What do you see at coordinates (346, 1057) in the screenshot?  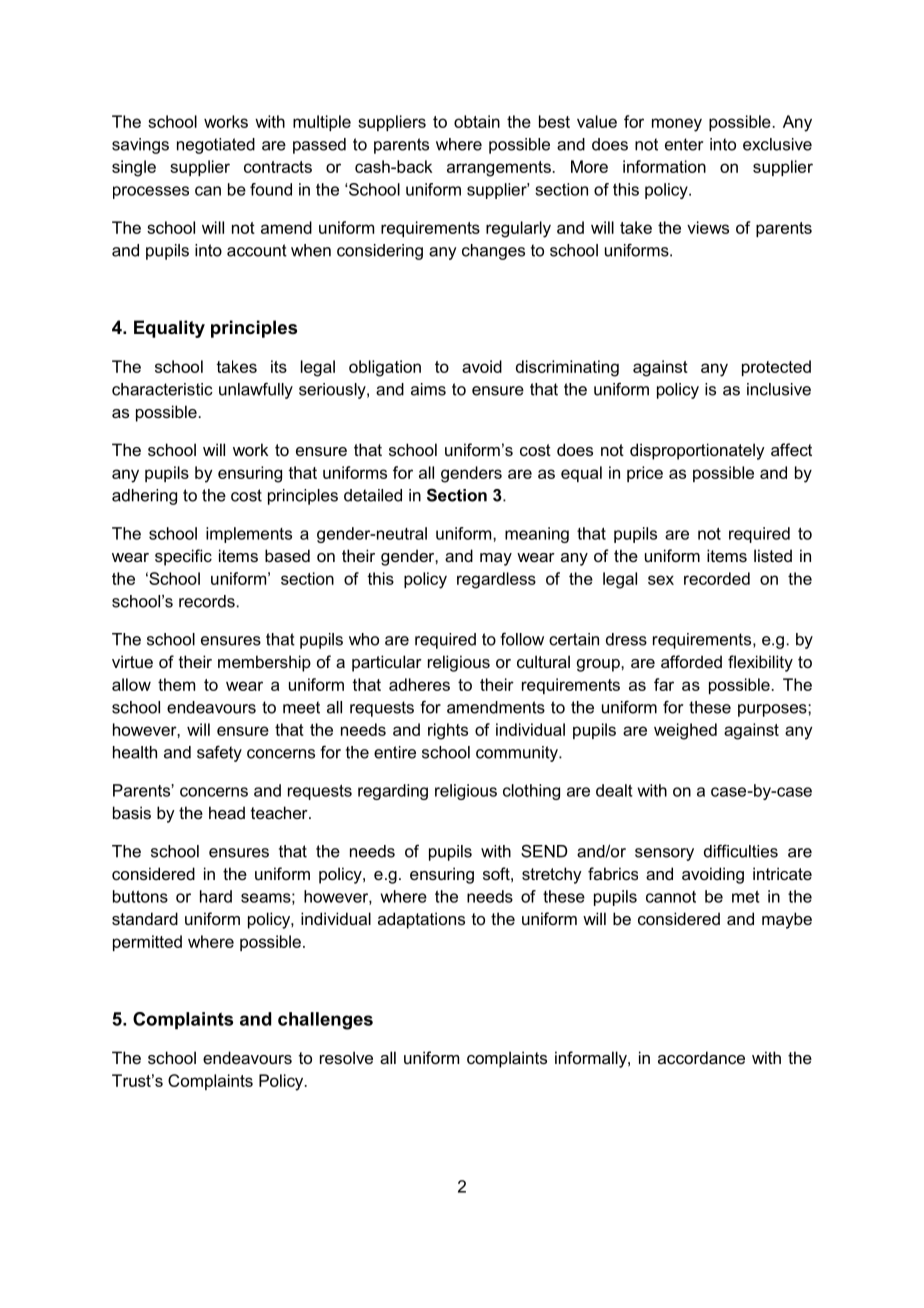 I see `resolve` at bounding box center [346, 1057].
